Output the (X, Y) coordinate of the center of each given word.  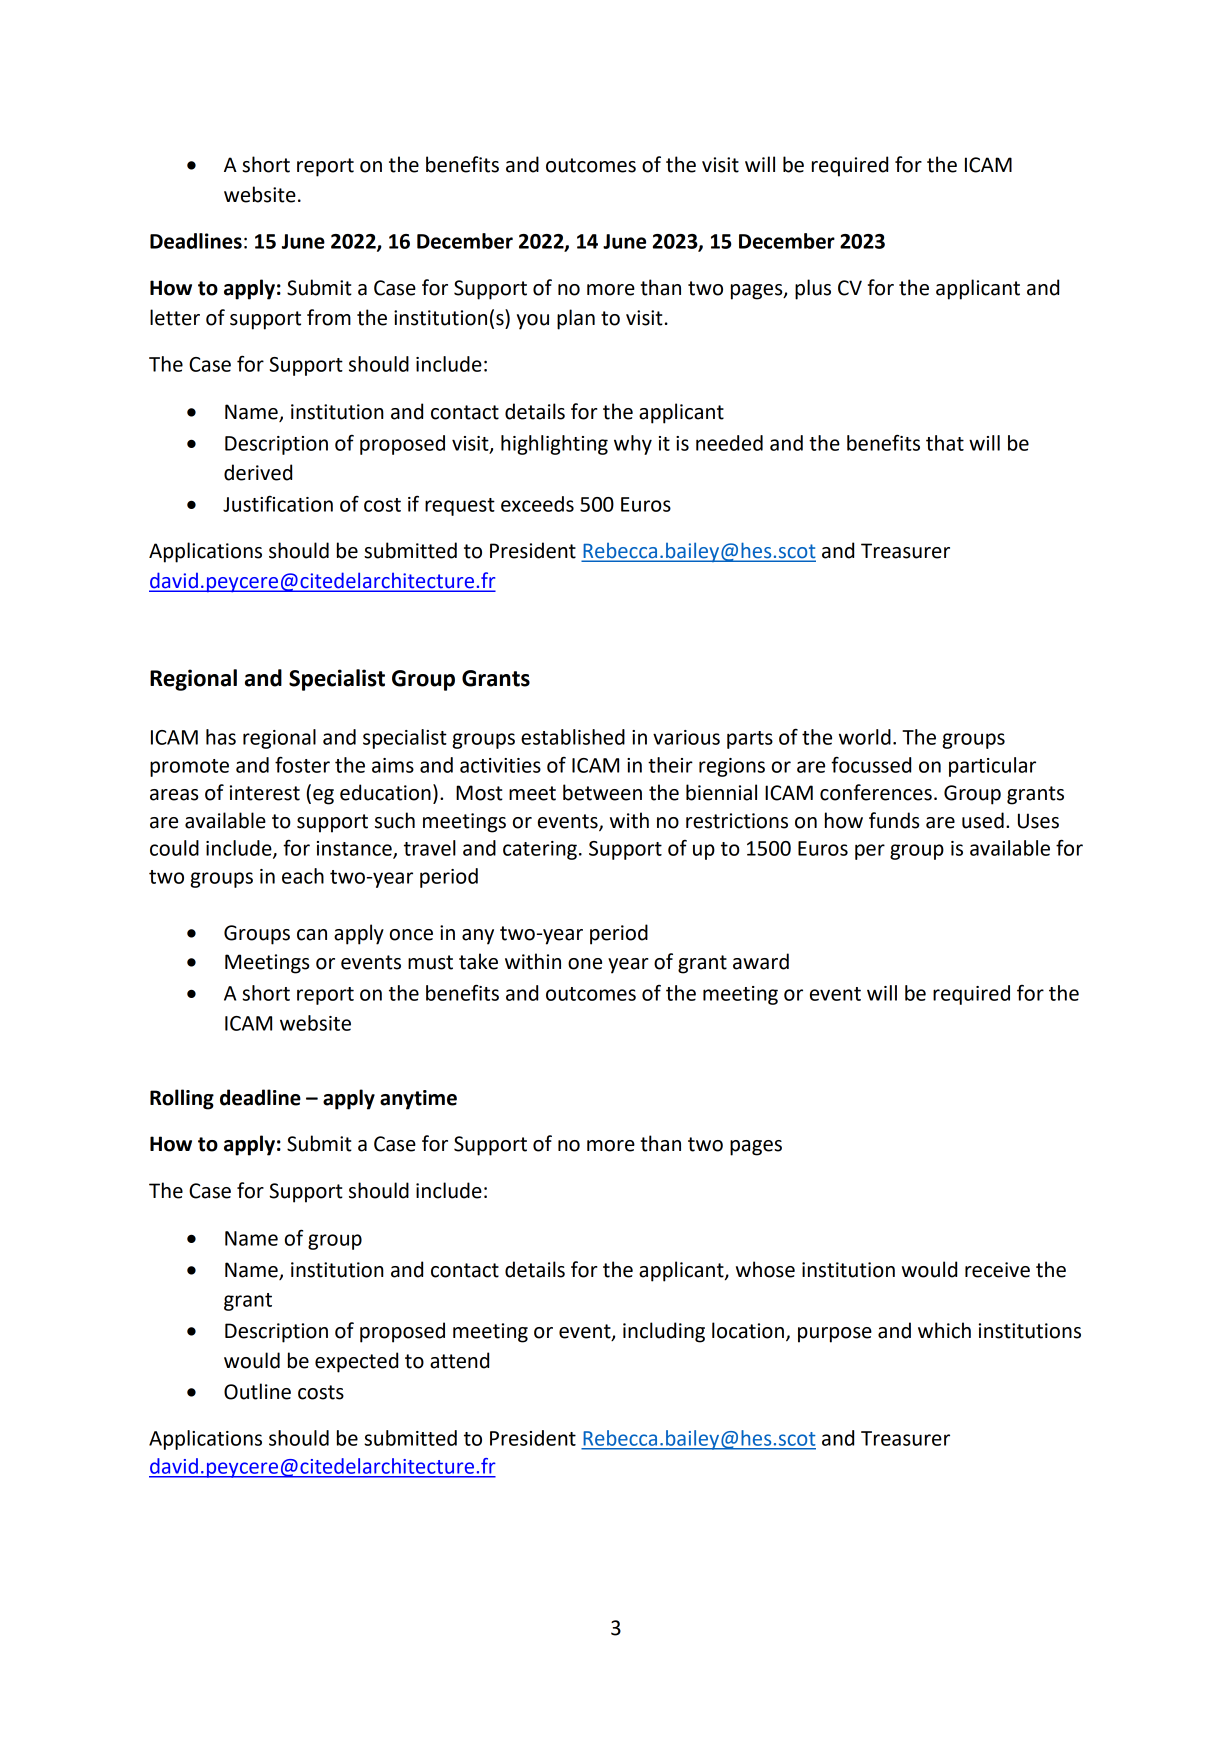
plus (813, 289)
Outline (257, 1391)
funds (894, 820)
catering (540, 850)
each (303, 876)
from (329, 317)
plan (576, 319)
